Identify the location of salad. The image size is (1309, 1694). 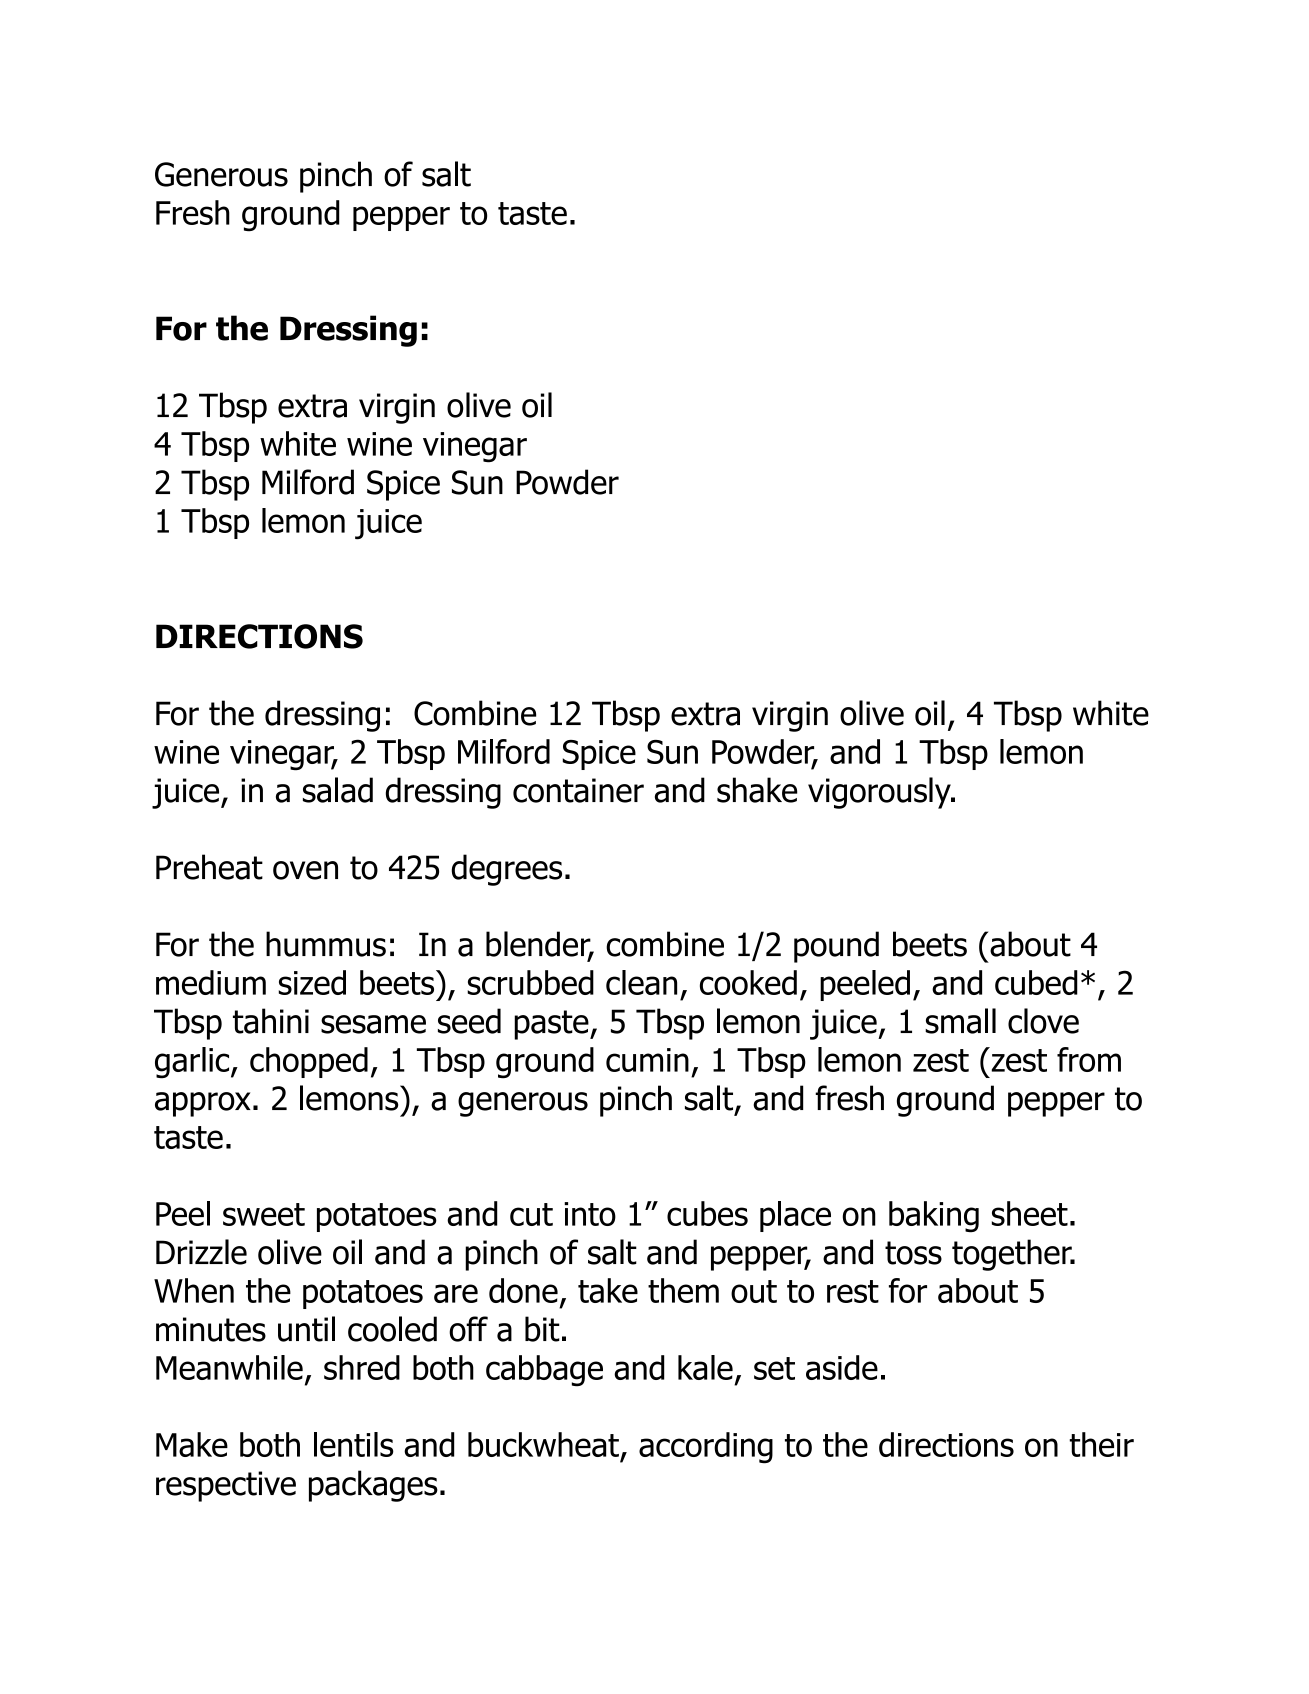
(338, 790).
